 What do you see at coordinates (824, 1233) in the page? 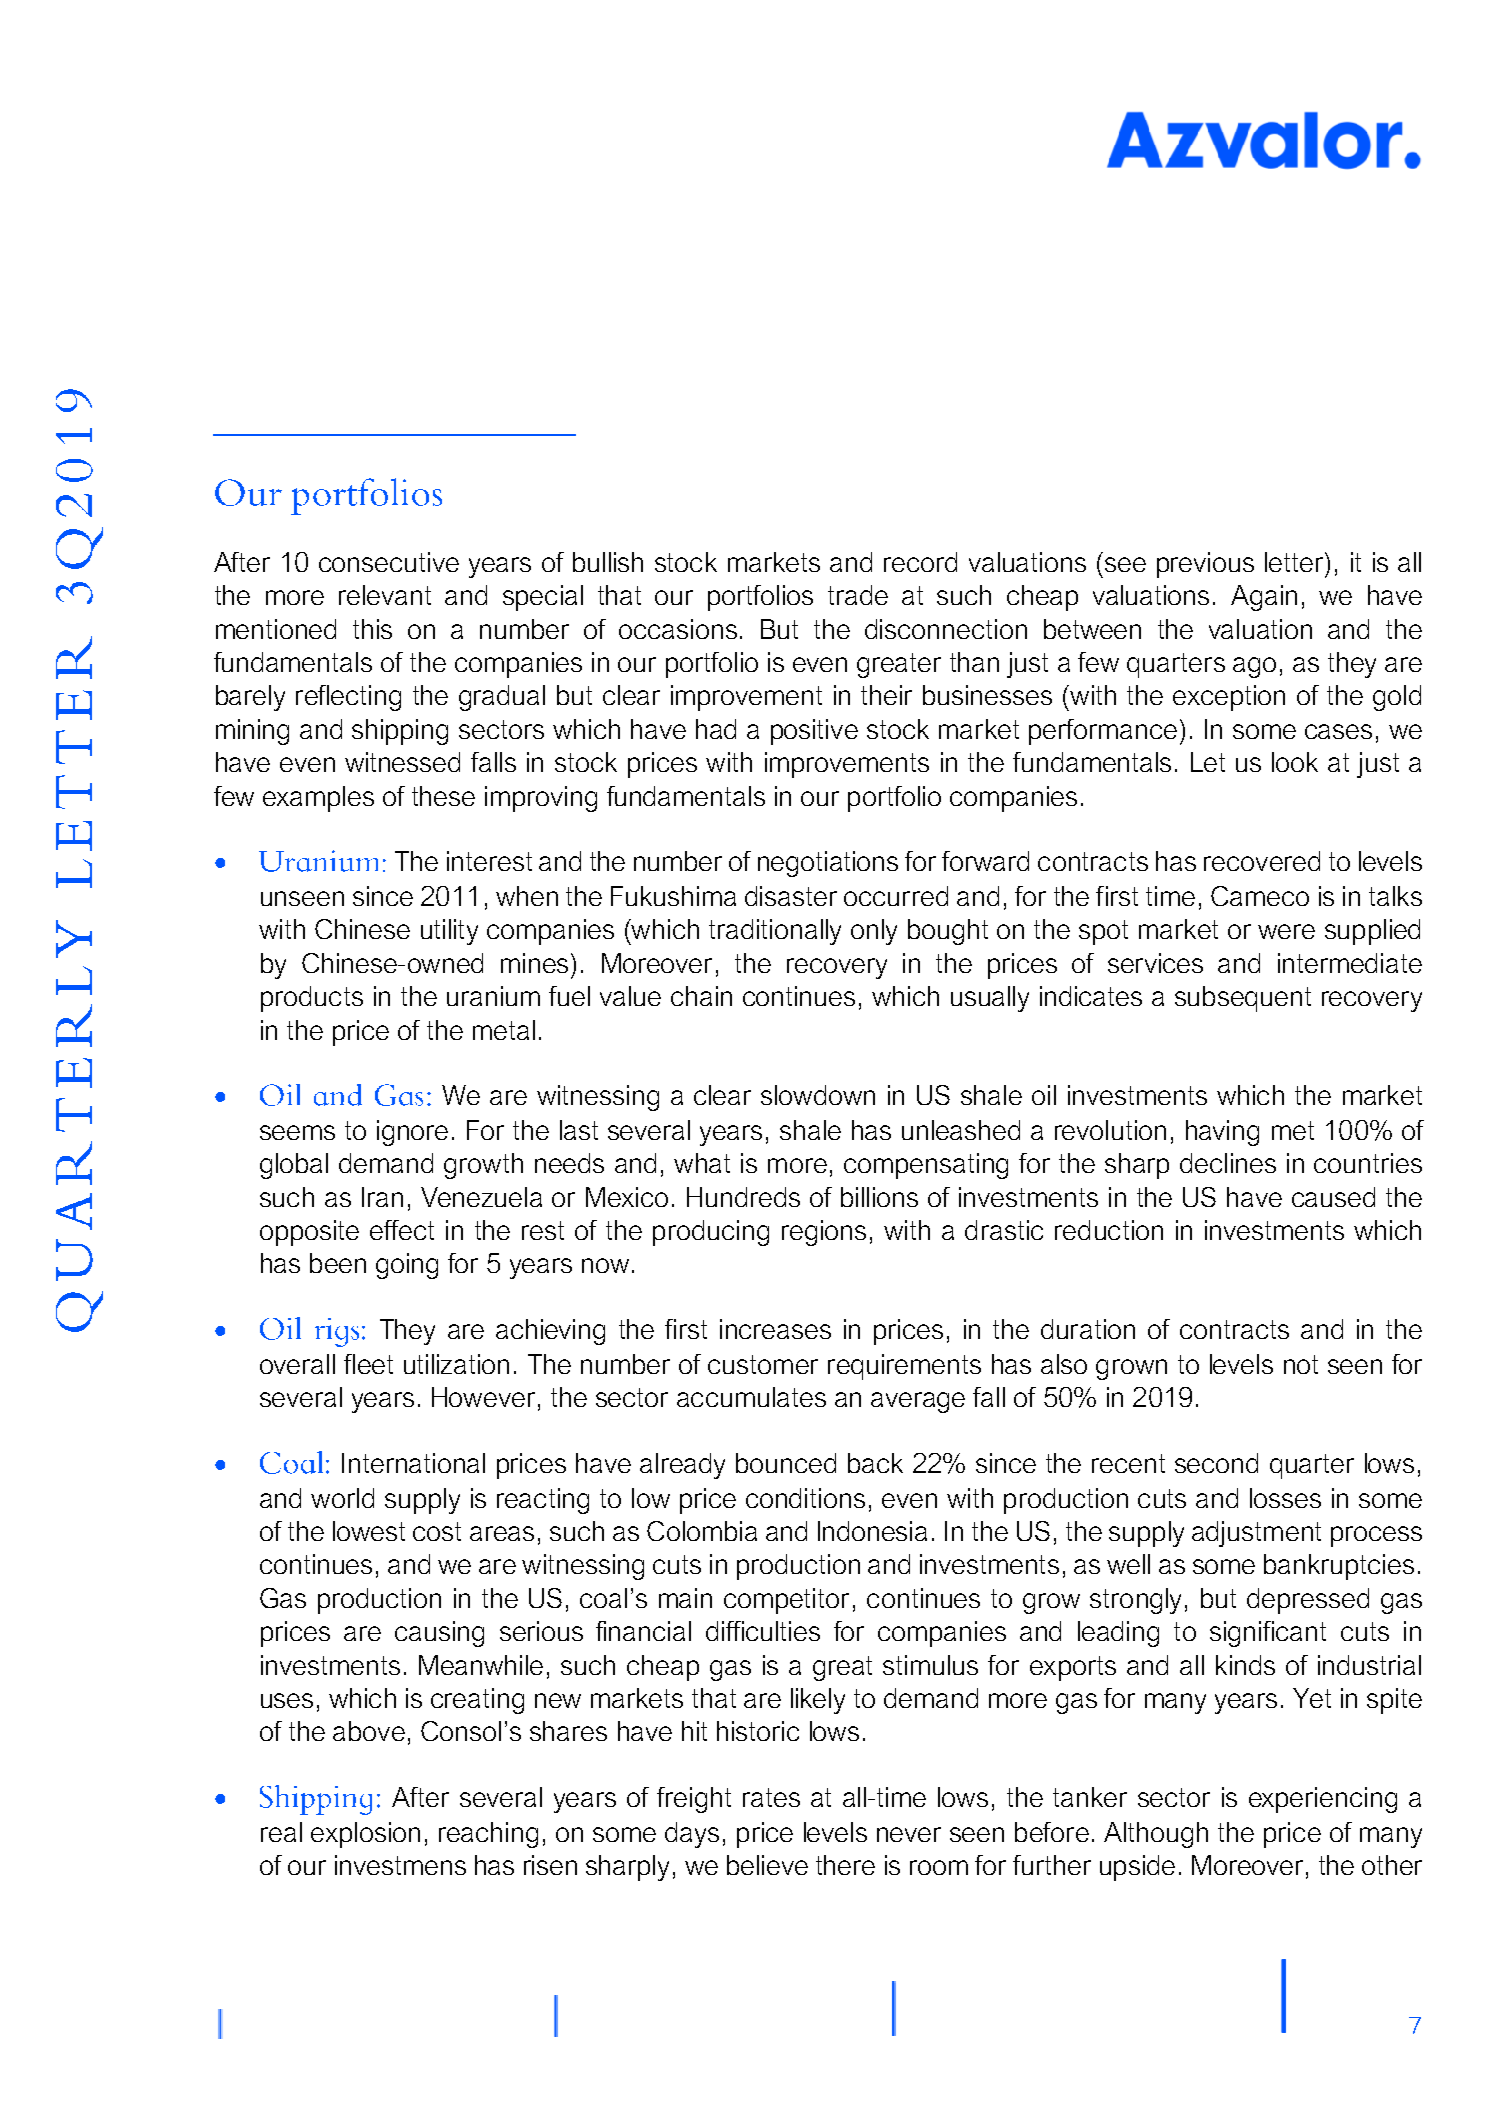
I see `regions` at bounding box center [824, 1233].
